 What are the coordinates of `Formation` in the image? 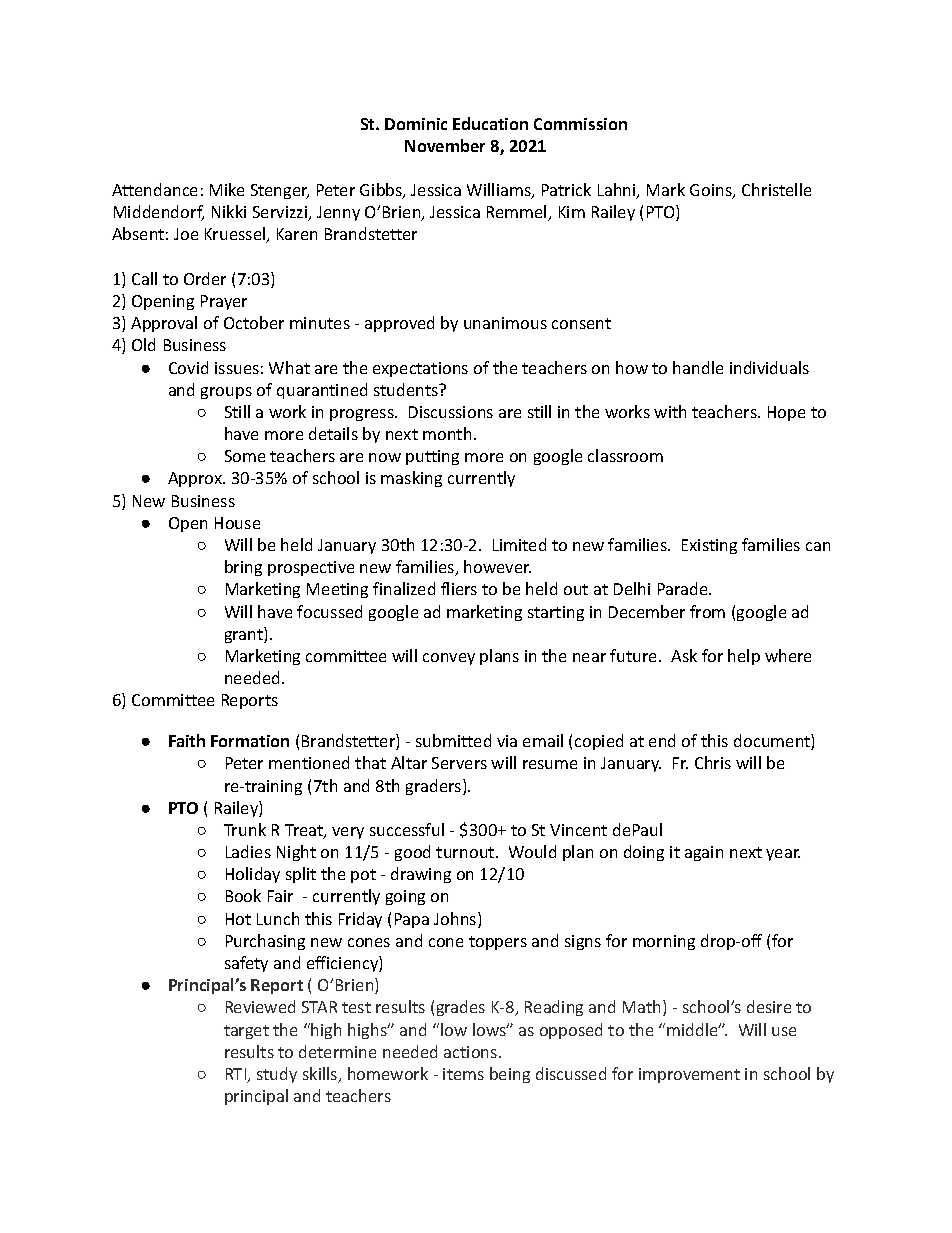 It's located at (250, 741).
